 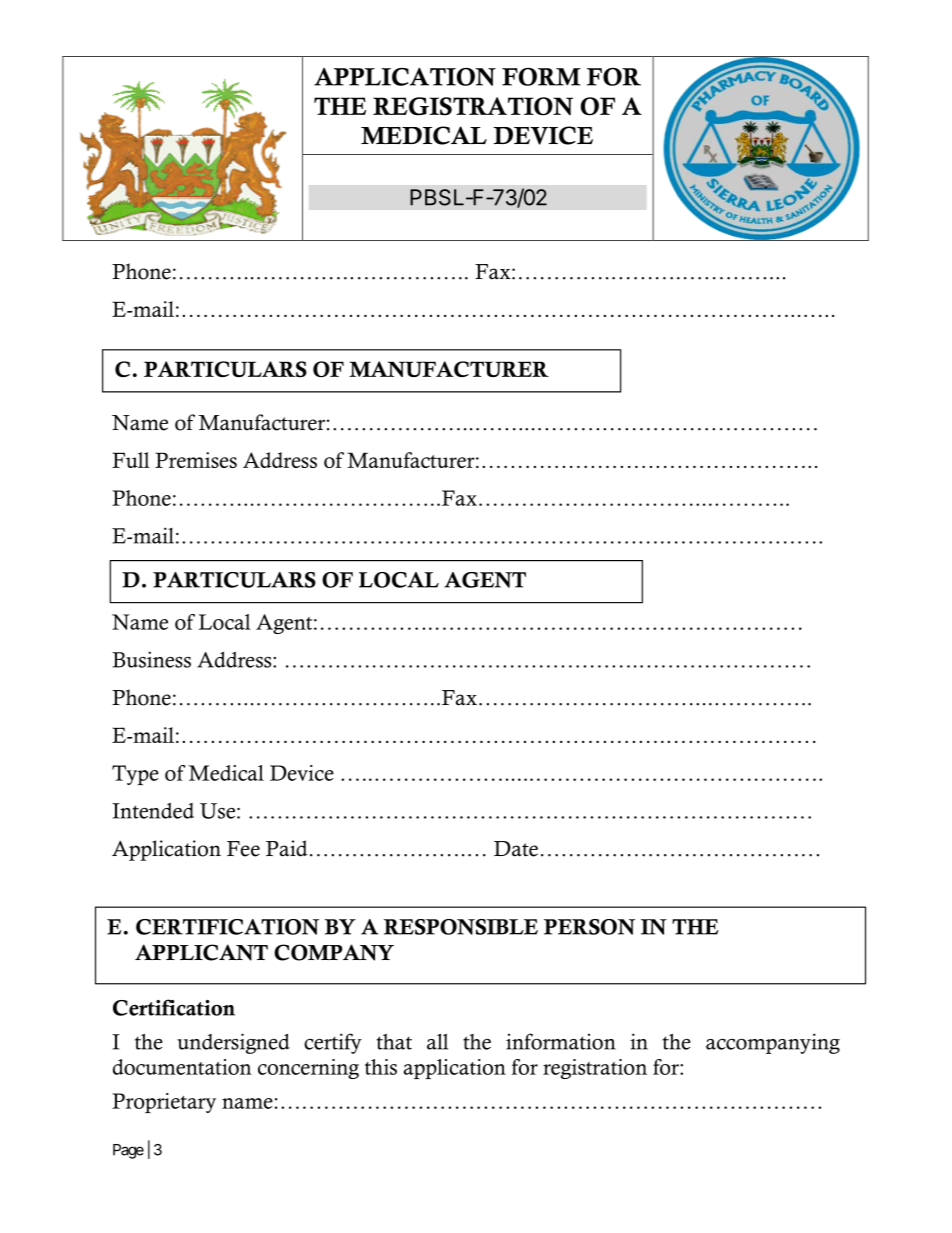 I want to click on Business, so click(x=151, y=659).
